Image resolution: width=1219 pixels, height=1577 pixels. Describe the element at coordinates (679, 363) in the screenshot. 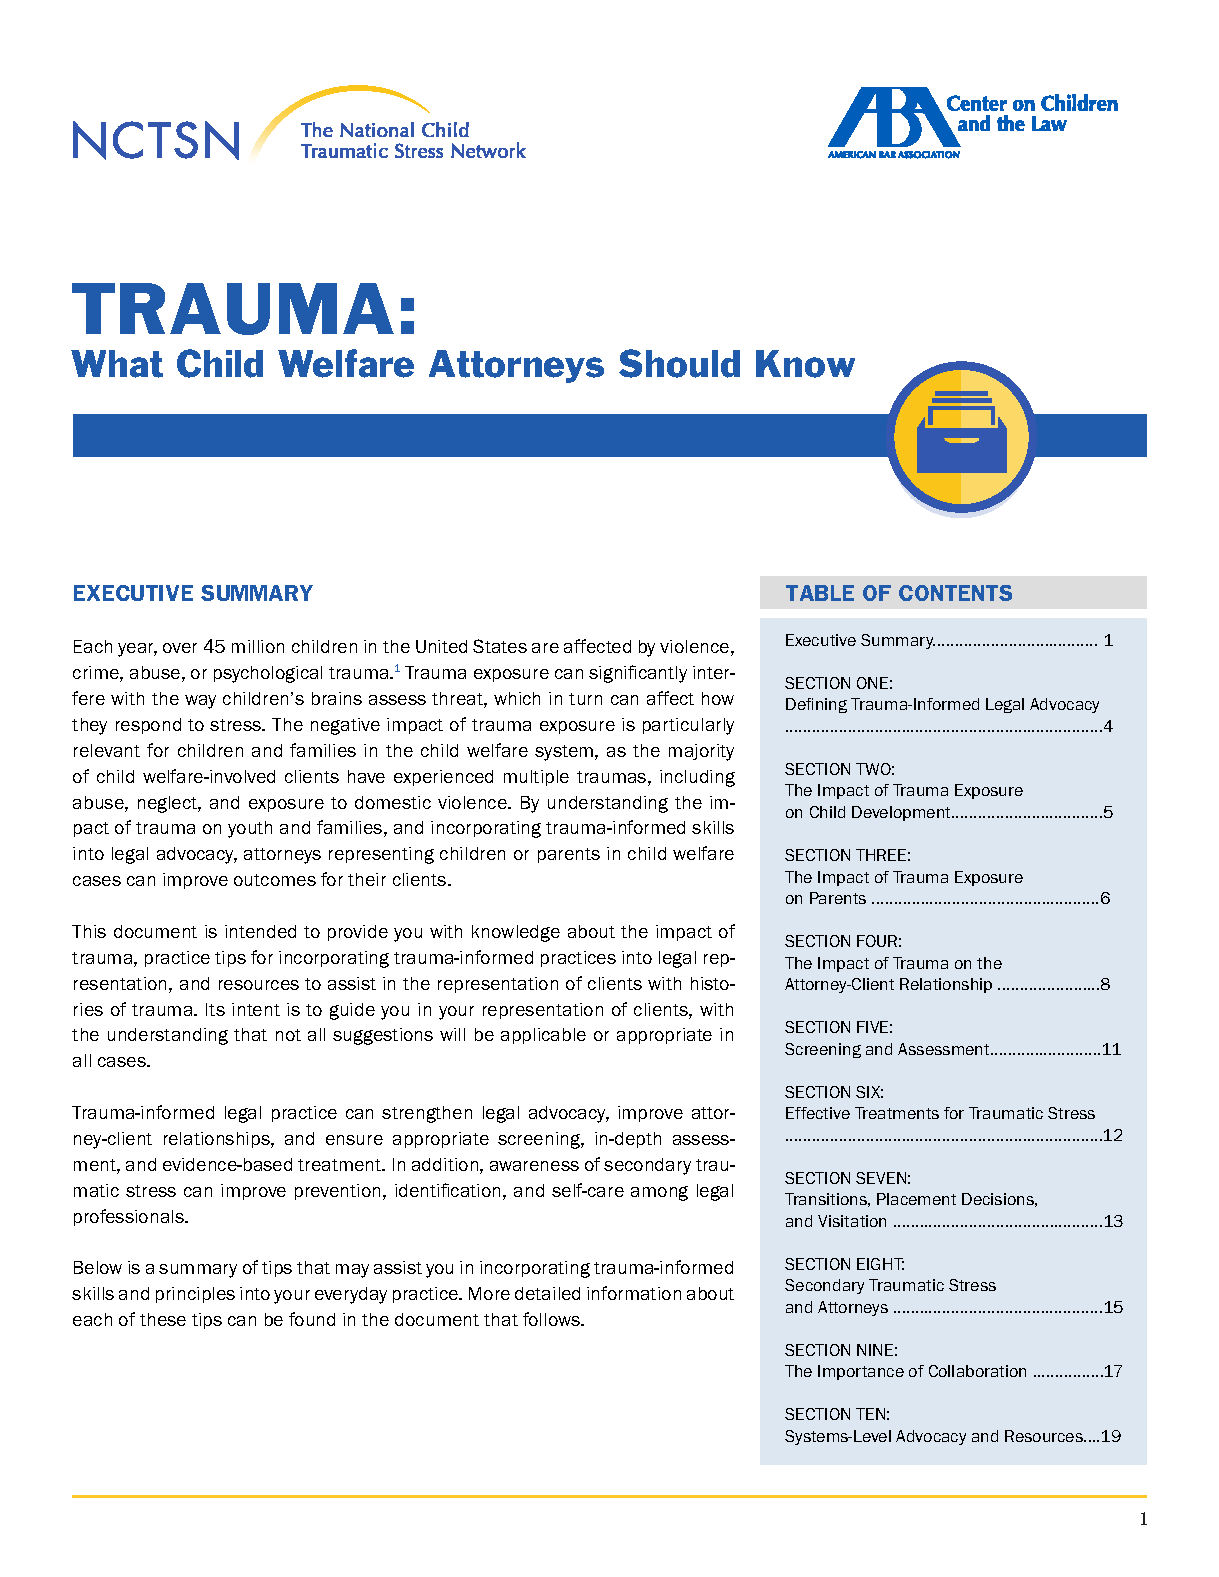

I see `Should` at that location.
